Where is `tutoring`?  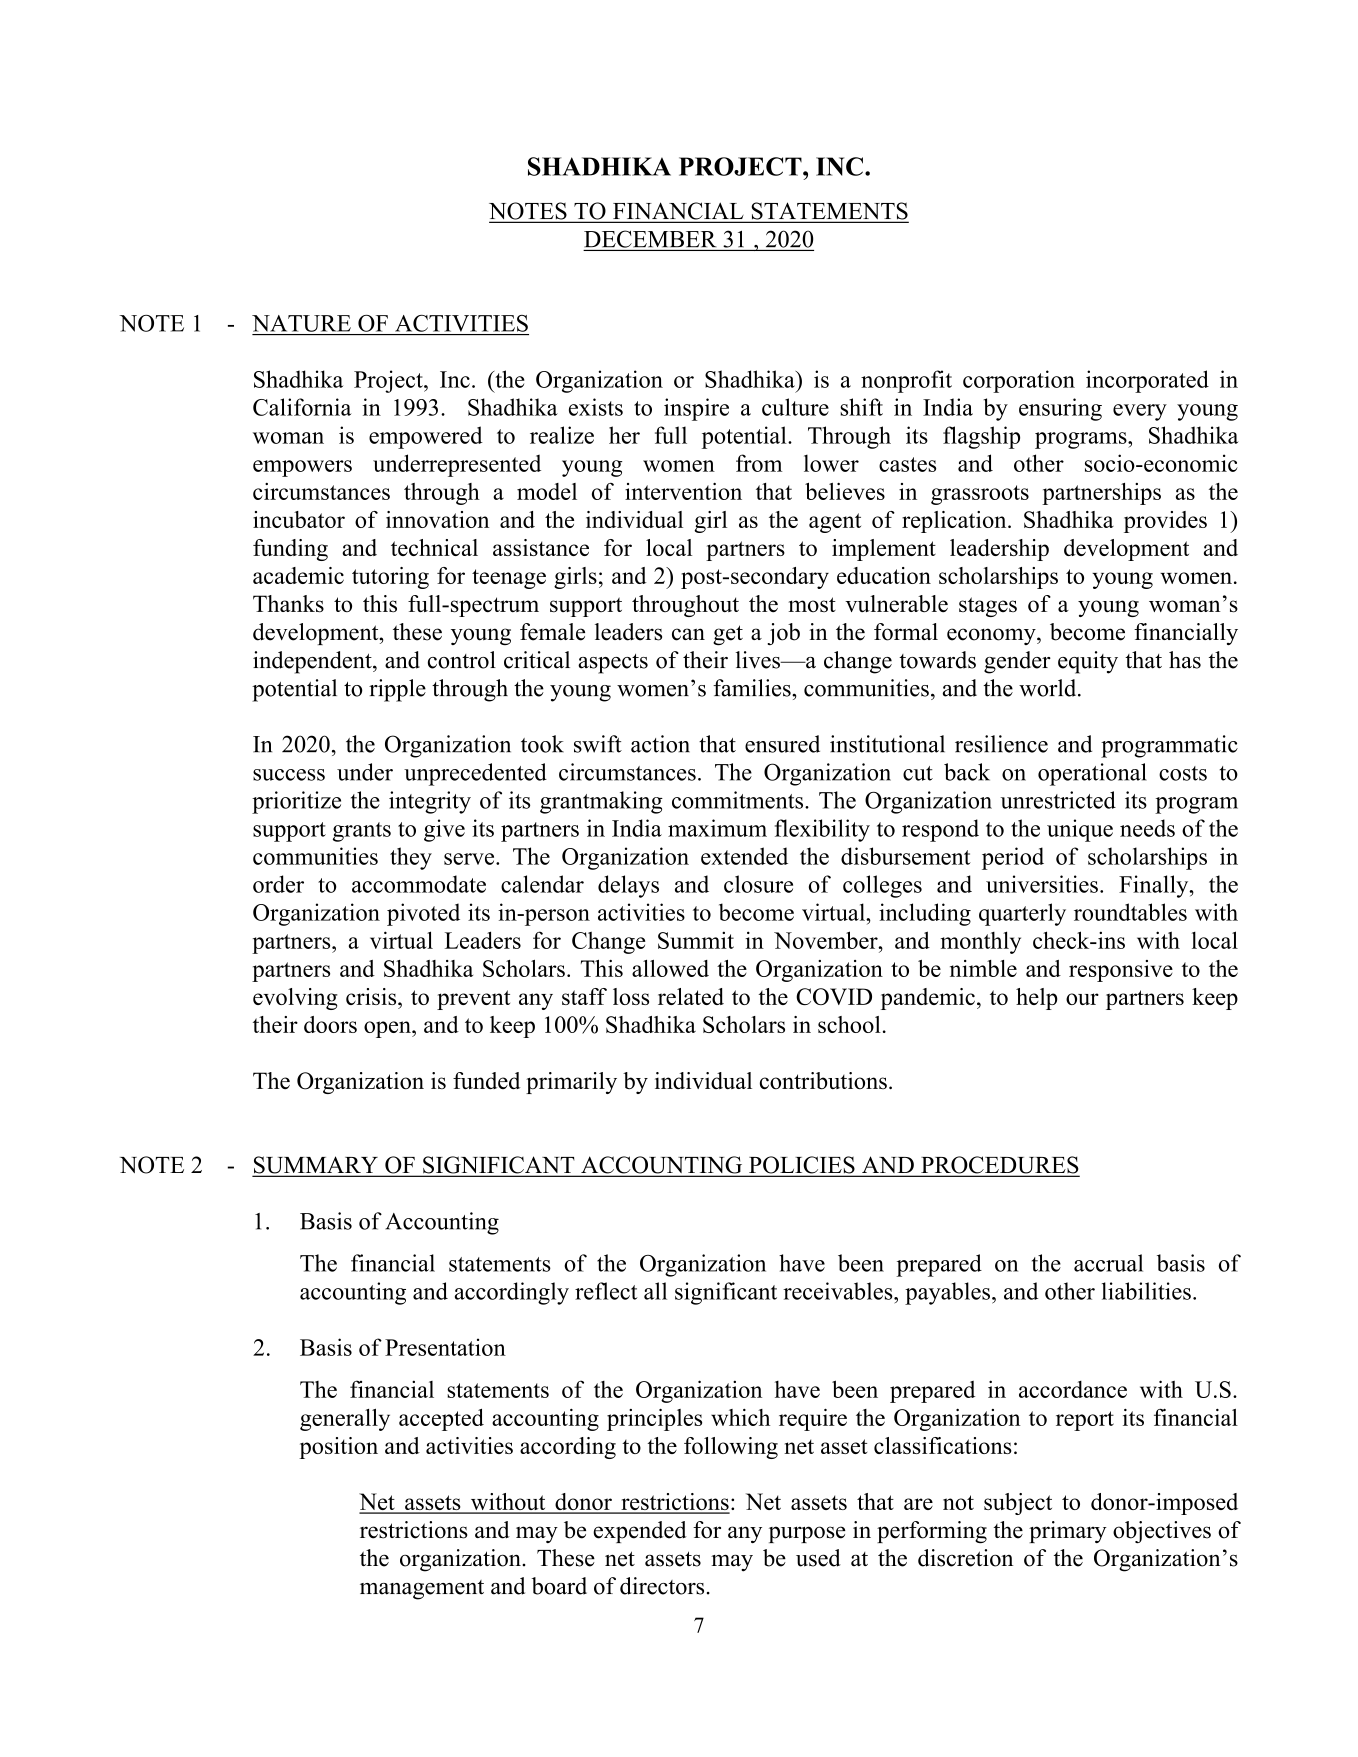
tutoring is located at coordinates (390, 578).
